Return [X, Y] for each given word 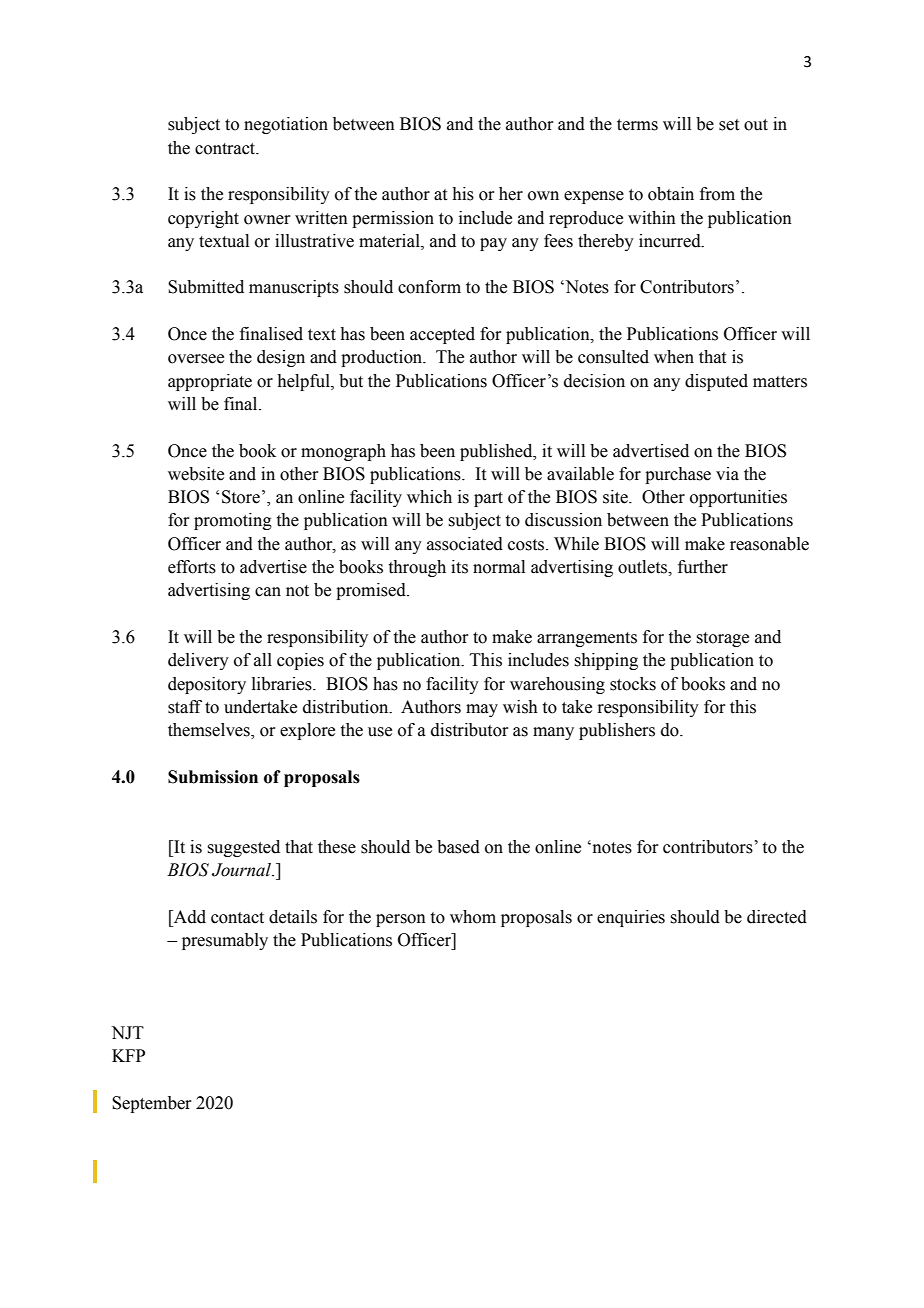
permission [393, 219]
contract [226, 149]
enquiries [631, 918]
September [152, 1104]
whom [473, 917]
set [729, 125]
